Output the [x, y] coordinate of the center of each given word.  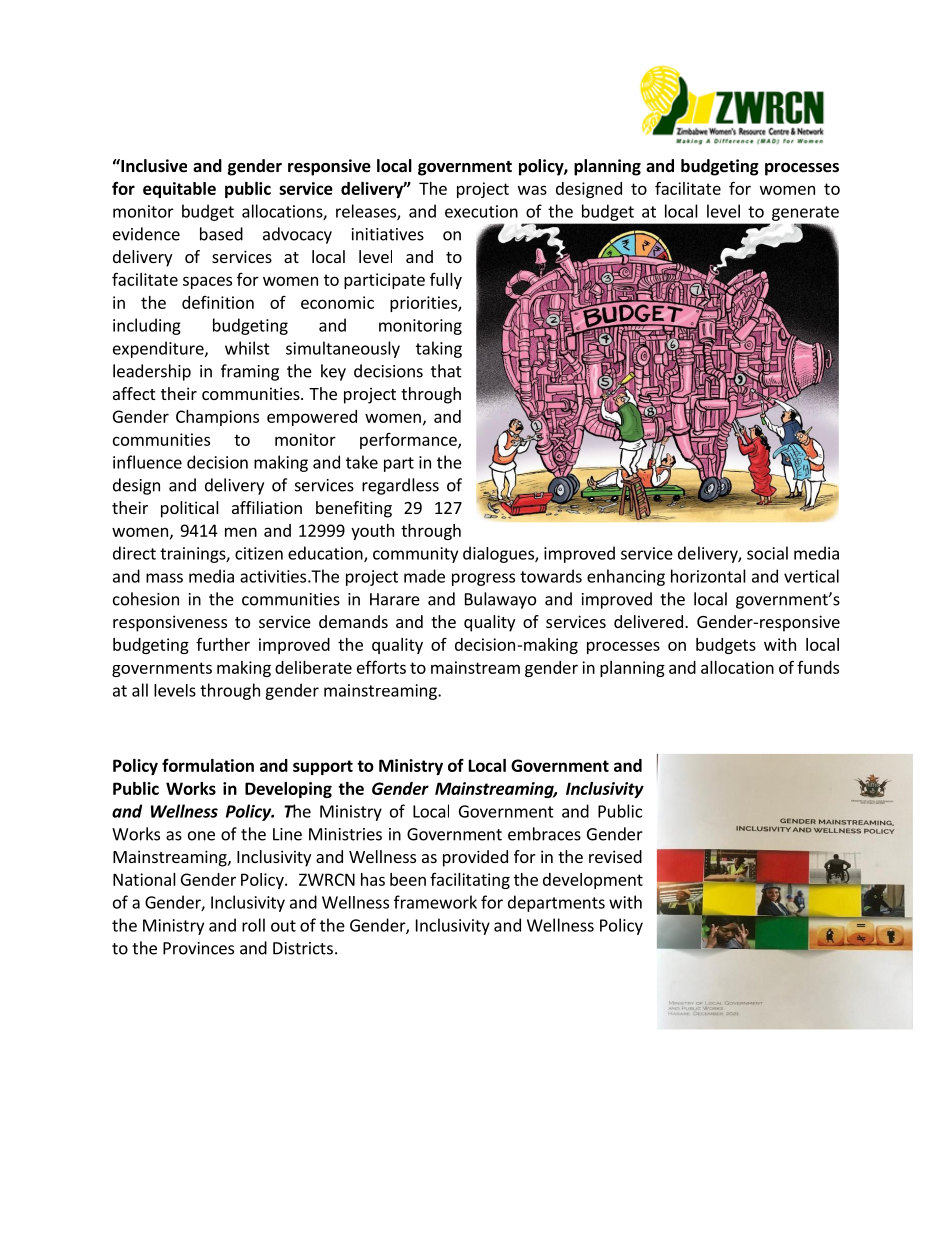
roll [253, 925]
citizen [259, 553]
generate [805, 213]
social [767, 553]
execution [481, 211]
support [323, 767]
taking [439, 349]
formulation [208, 765]
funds [818, 667]
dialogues [499, 554]
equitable [179, 190]
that [446, 371]
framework [435, 902]
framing [250, 372]
